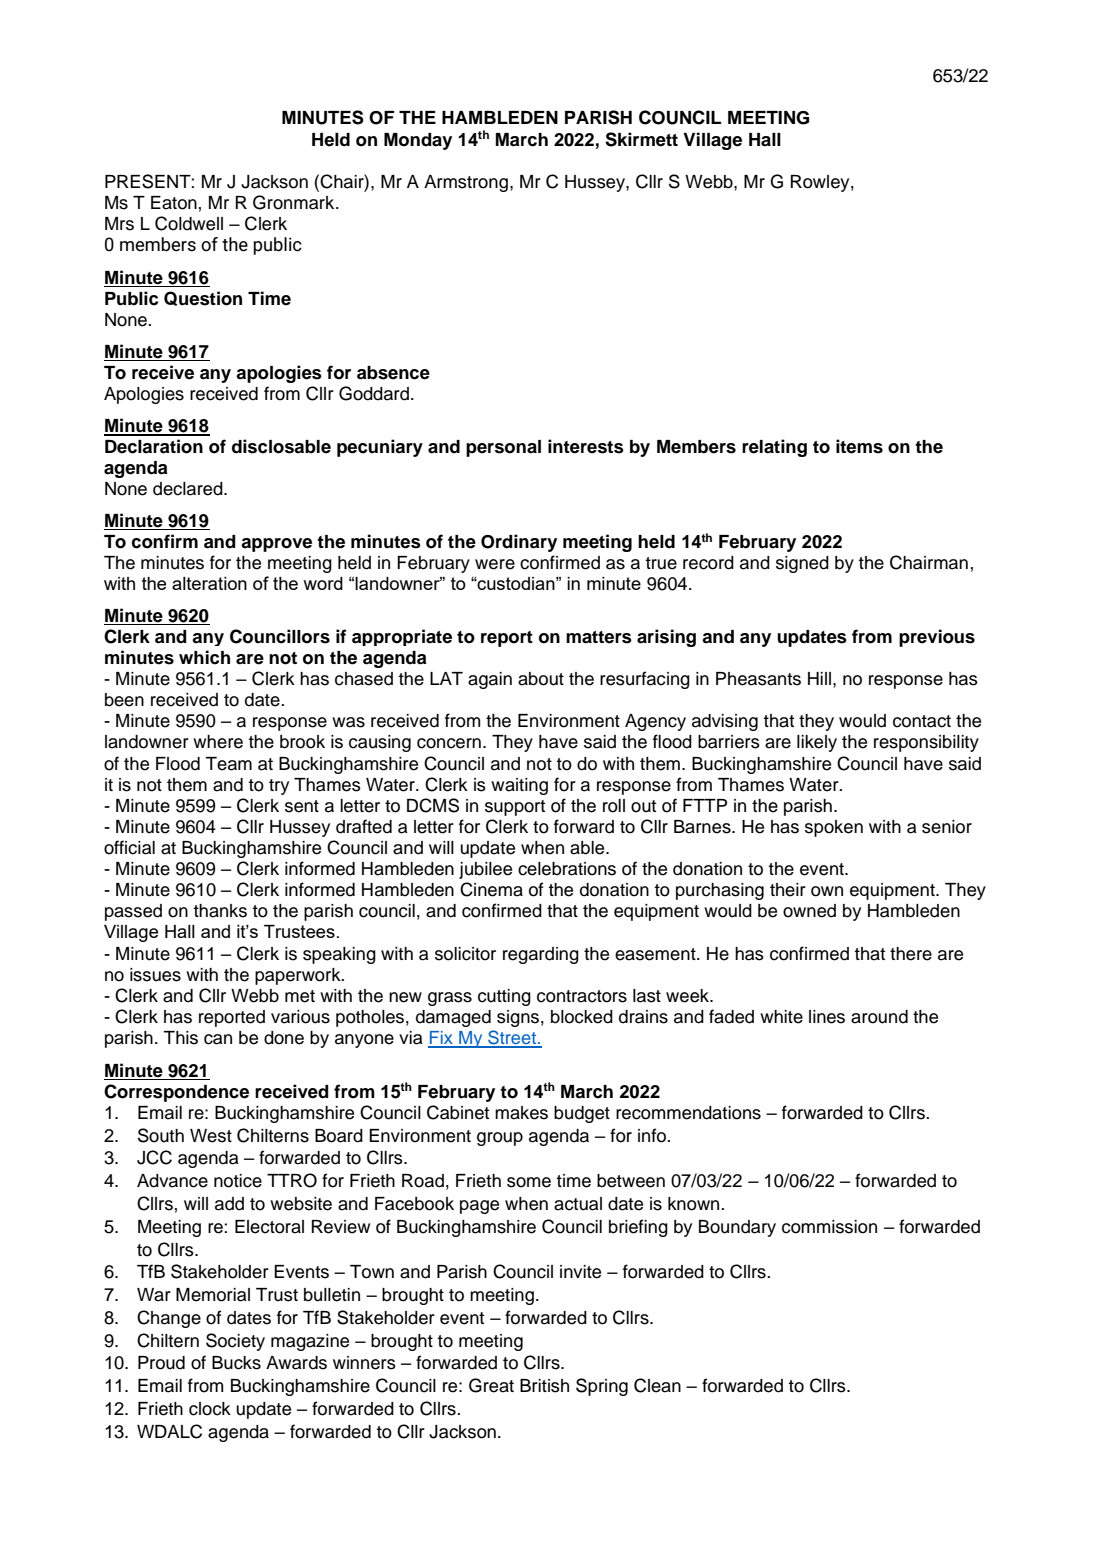  What do you see at coordinates (817, 743) in the document?
I see `likely` at bounding box center [817, 743].
